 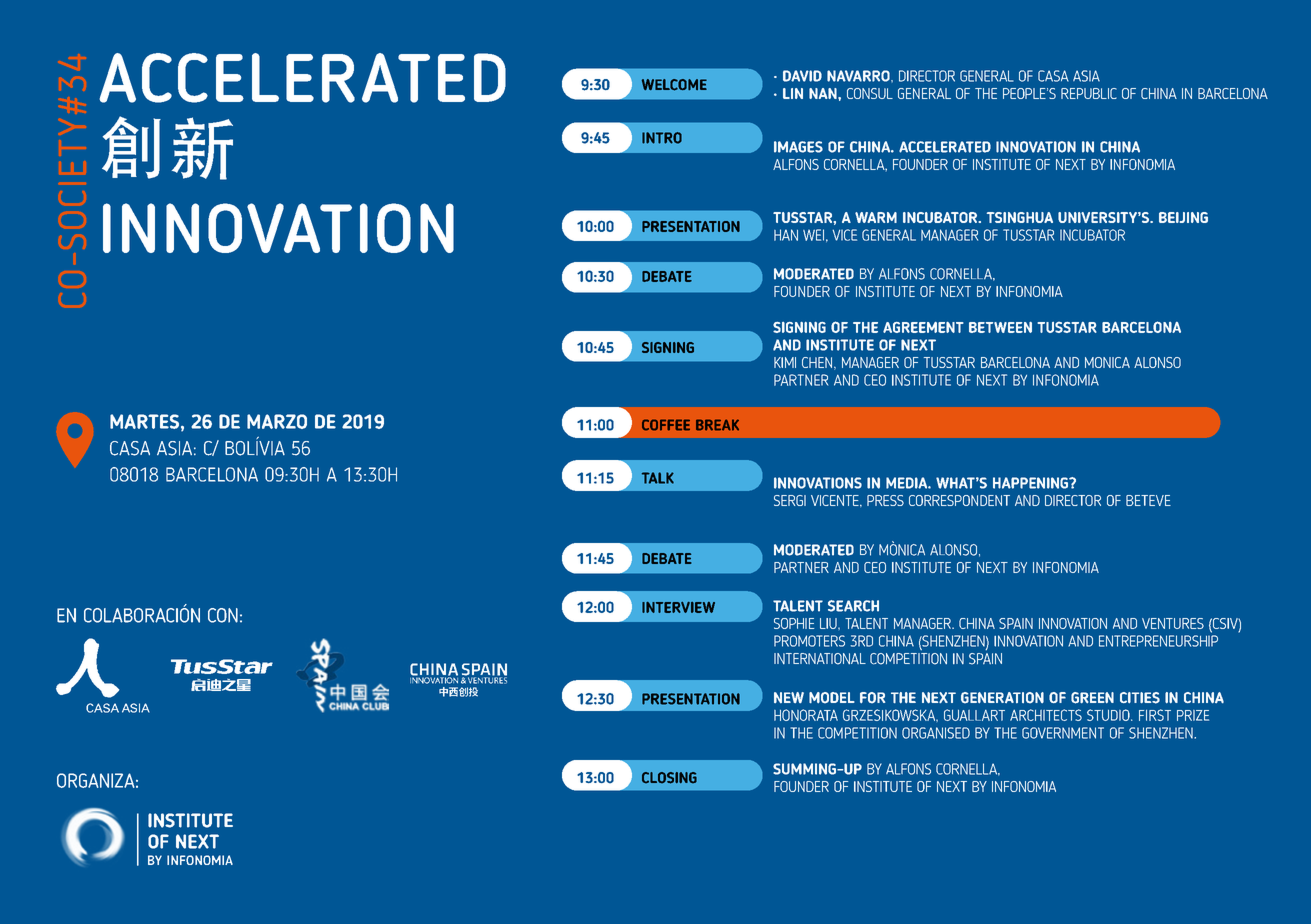 What do you see at coordinates (789, 697) in the screenshot?
I see `NEW` at bounding box center [789, 697].
